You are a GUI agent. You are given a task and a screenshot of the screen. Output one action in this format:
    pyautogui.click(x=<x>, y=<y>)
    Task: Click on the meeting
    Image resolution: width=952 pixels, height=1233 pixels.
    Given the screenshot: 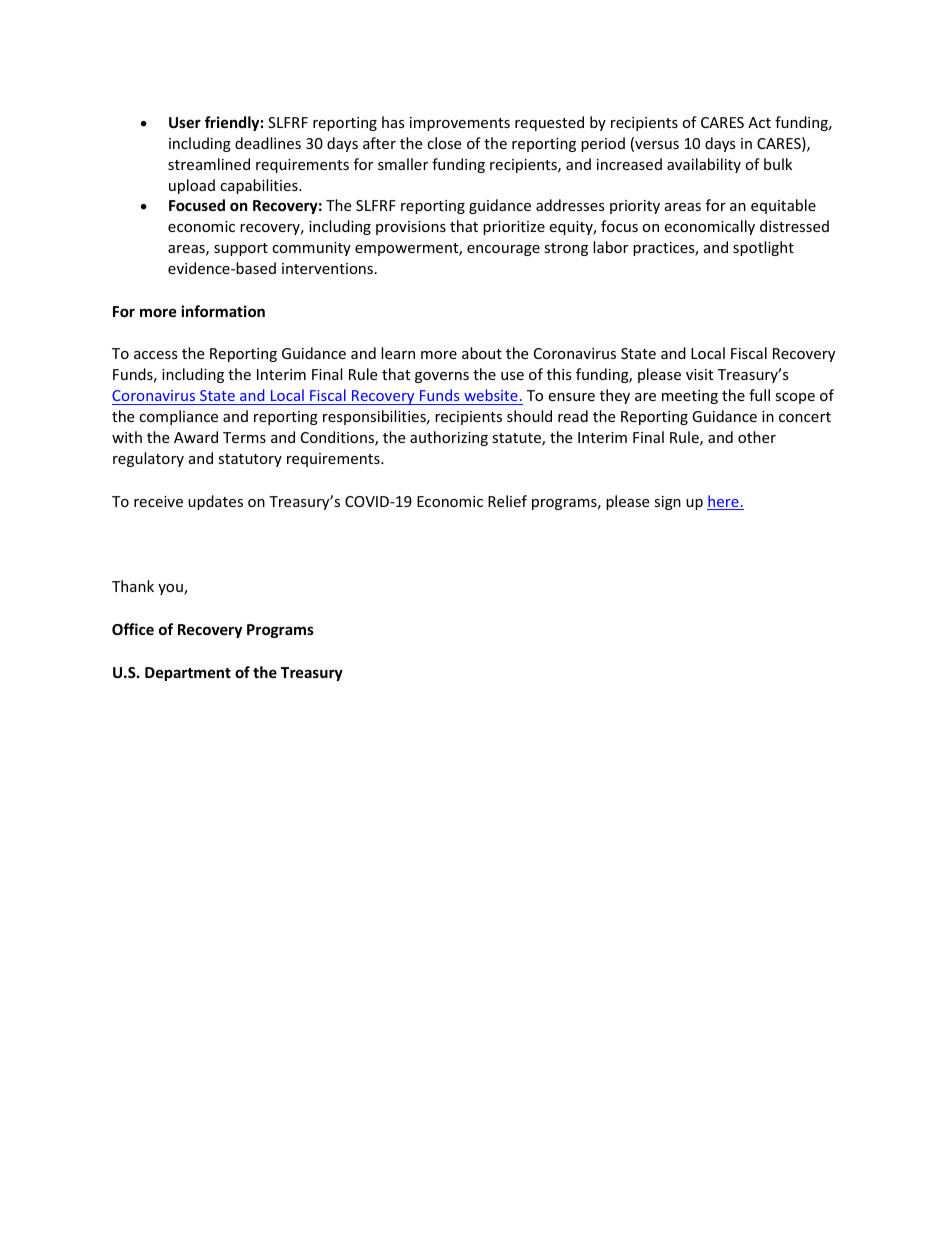 What is the action you would take?
    pyautogui.click(x=690, y=397)
